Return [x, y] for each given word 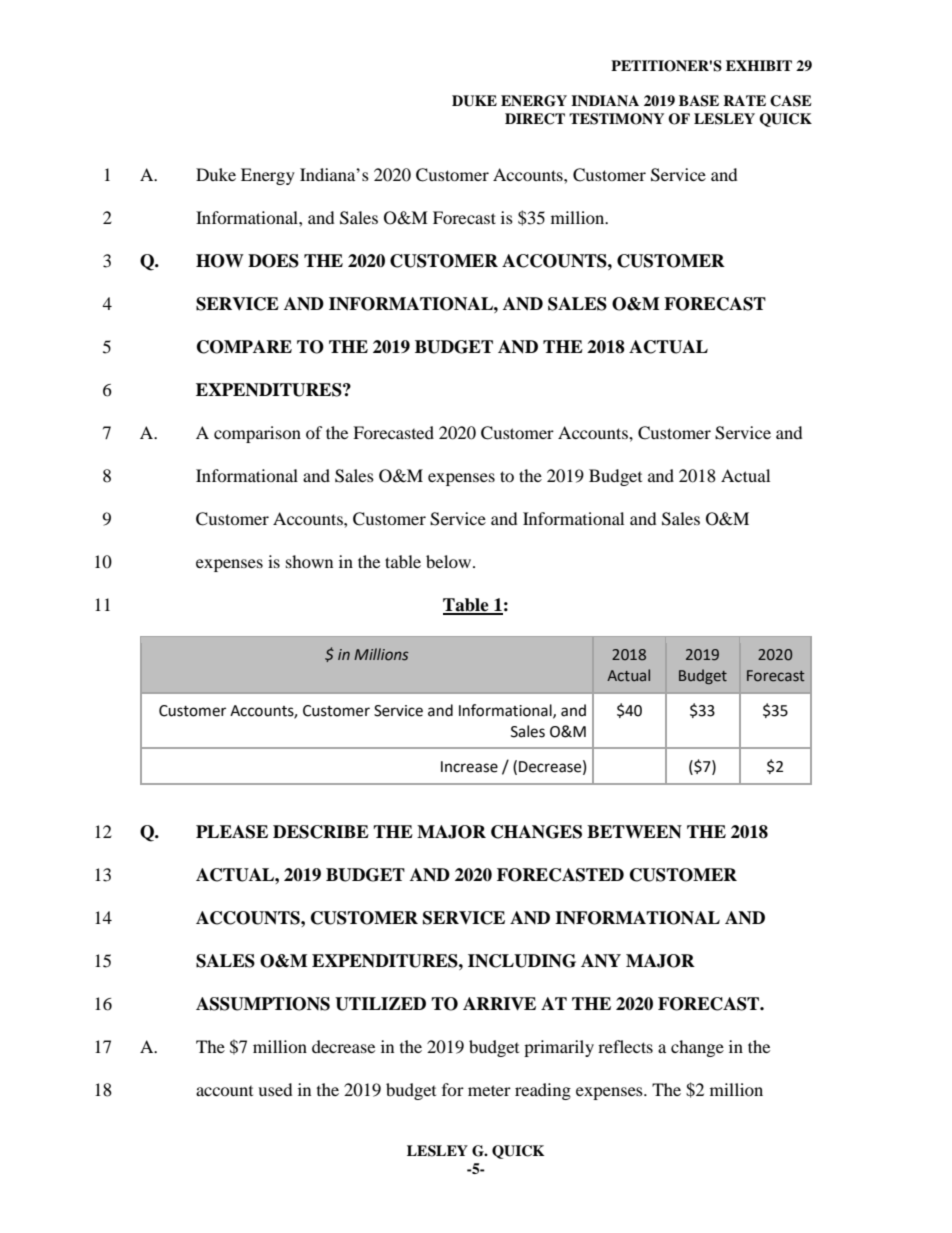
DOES [273, 261]
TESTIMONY [616, 119]
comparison [257, 434]
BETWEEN [634, 832]
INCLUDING [522, 961]
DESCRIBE [321, 832]
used [275, 1089]
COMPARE [244, 347]
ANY [601, 961]
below [450, 561]
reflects [625, 1046]
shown [309, 561]
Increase [469, 767]
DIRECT [535, 119]
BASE [699, 101]
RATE [744, 100]
